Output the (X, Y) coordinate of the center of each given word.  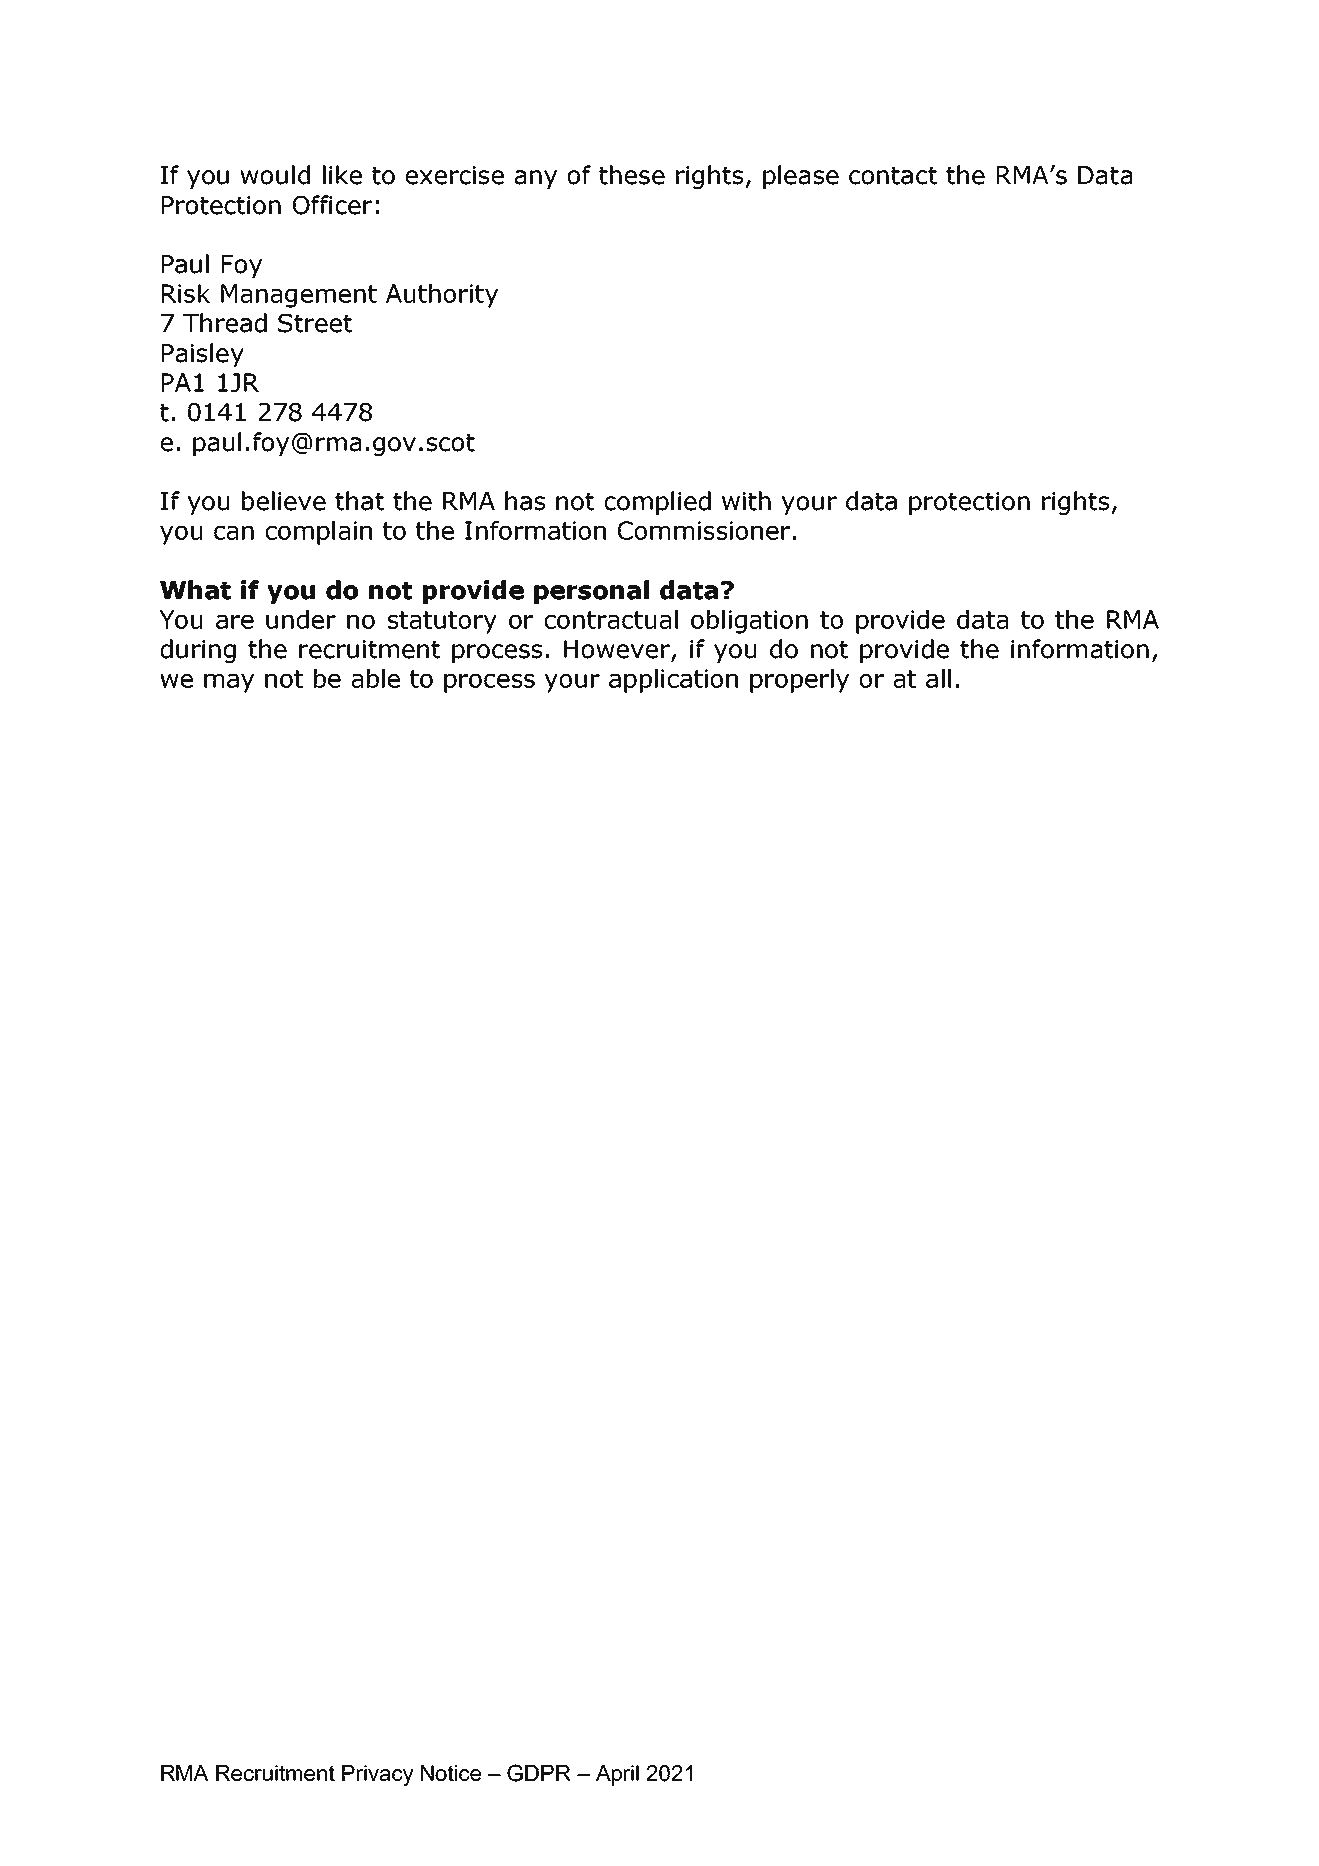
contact (893, 176)
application (673, 681)
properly (799, 681)
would (275, 175)
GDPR (539, 1773)
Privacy (378, 1775)
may (229, 683)
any (535, 179)
